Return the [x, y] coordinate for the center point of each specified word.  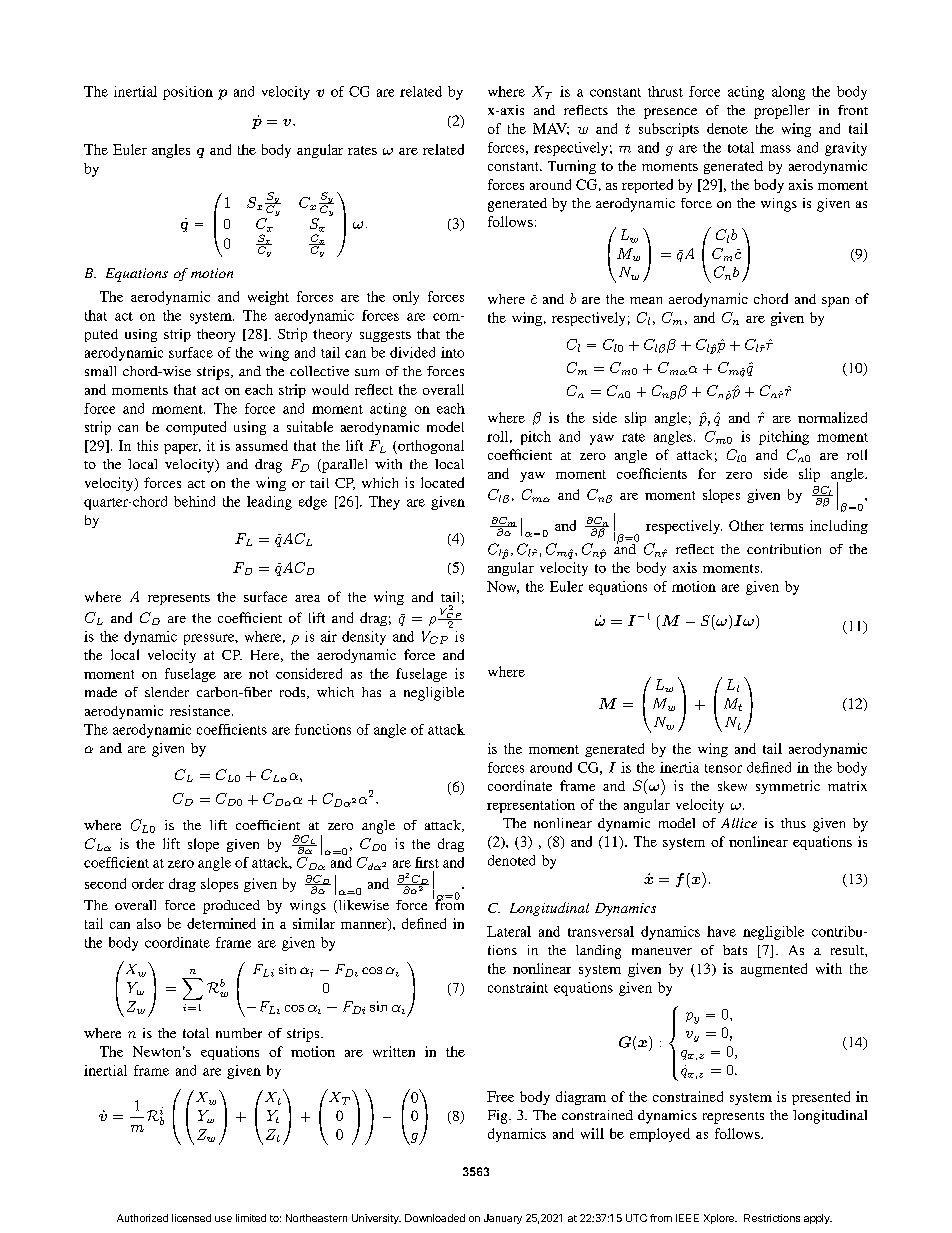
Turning [572, 167]
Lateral [509, 931]
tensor [723, 768]
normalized [832, 417]
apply [818, 1219]
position [188, 93]
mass [775, 149]
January [503, 1219]
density [364, 638]
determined [221, 923]
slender [167, 692]
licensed [191, 1218]
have [721, 931]
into [452, 352]
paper [182, 449]
